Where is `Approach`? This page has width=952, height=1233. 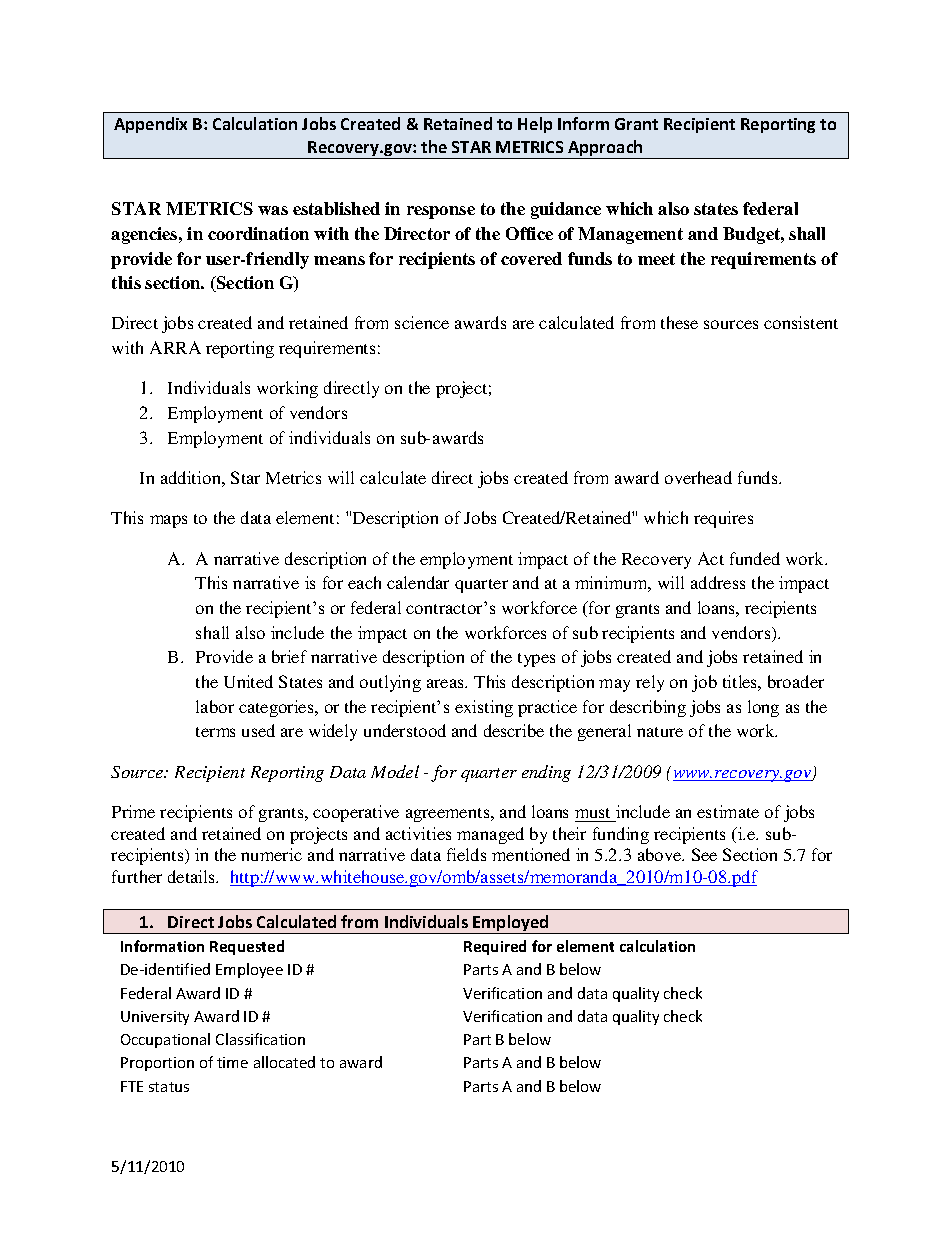
Approach is located at coordinates (605, 149).
